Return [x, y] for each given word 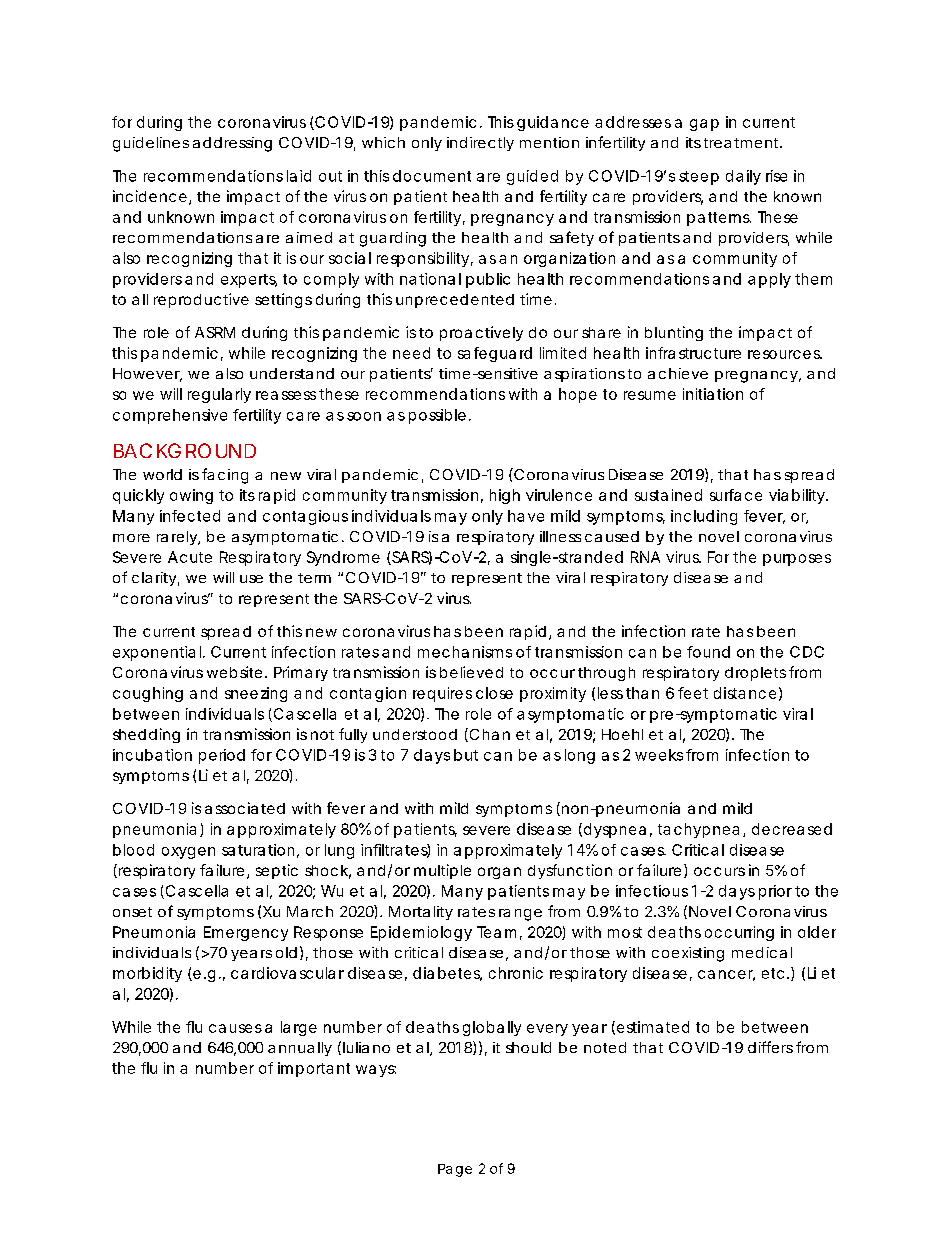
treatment [743, 143]
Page [455, 1170]
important [314, 1069]
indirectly [480, 144]
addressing [232, 144]
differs [770, 1047]
